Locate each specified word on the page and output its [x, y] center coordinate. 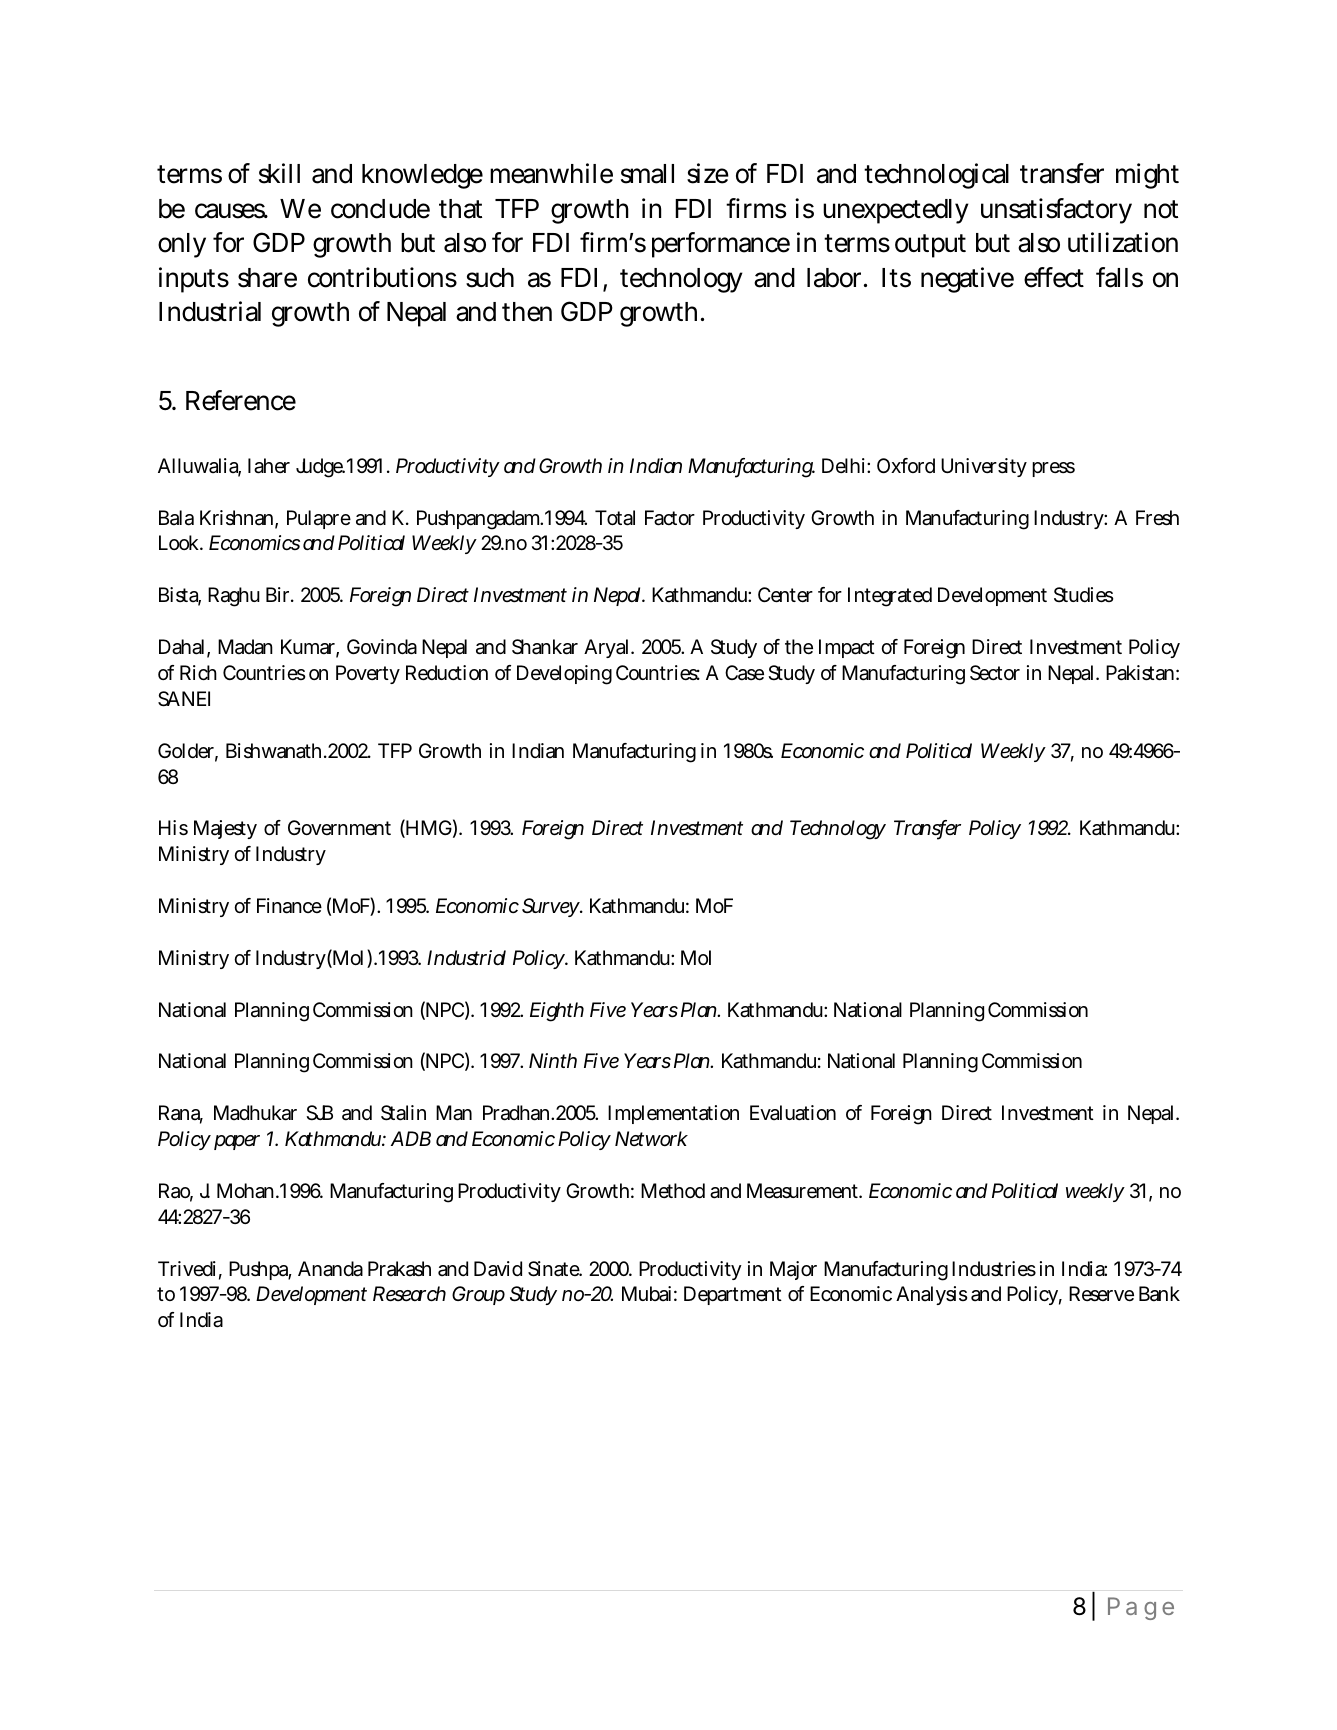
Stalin [403, 1113]
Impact [847, 648]
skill [279, 173]
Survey [552, 907]
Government [339, 827]
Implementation [673, 1114]
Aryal [608, 648]
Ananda [330, 1269]
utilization [1123, 242]
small [647, 174]
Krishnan [239, 519]
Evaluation [793, 1113]
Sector [995, 673]
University [984, 467]
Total [615, 518]
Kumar [310, 648]
